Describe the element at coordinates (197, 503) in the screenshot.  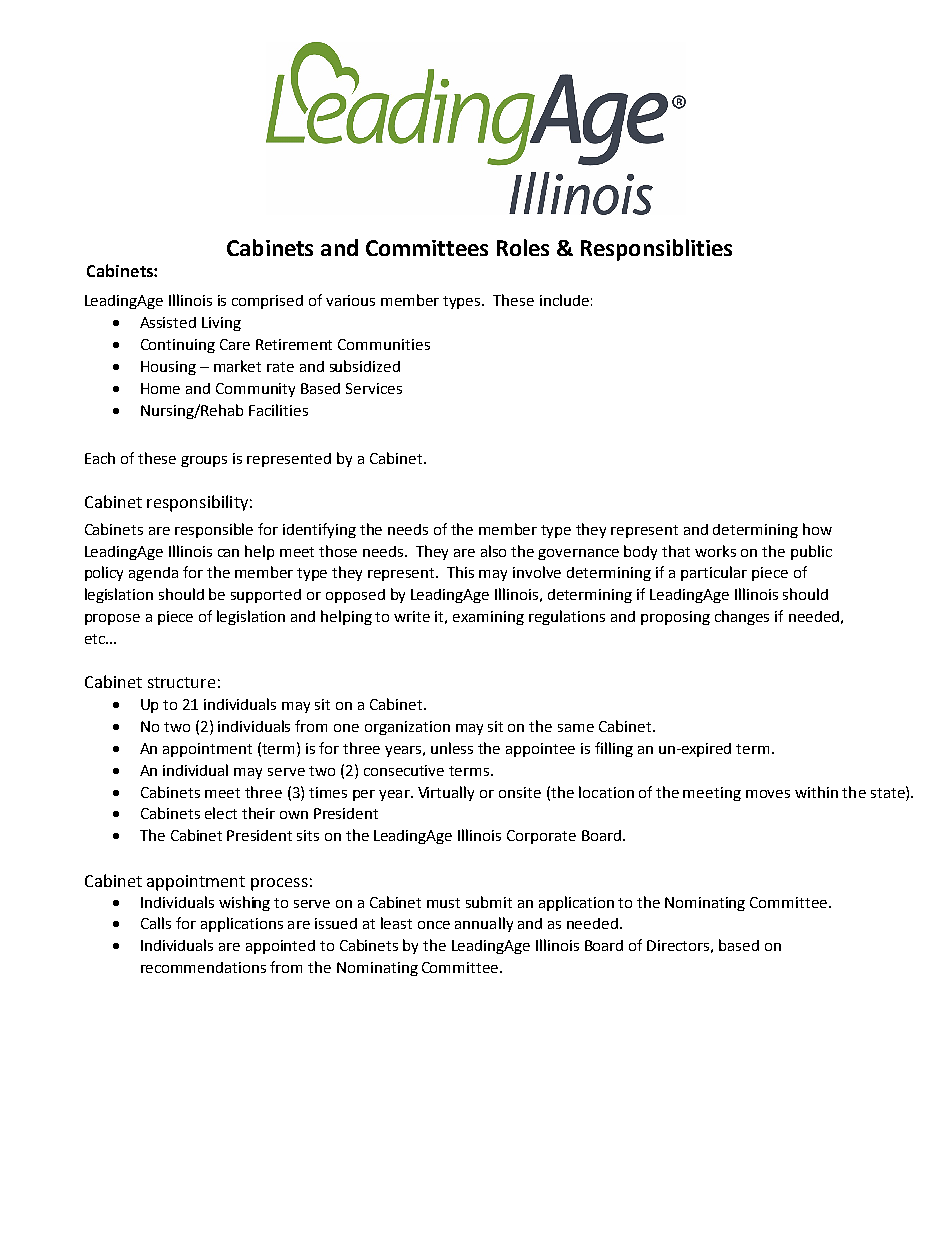
I see `responsibility` at that location.
